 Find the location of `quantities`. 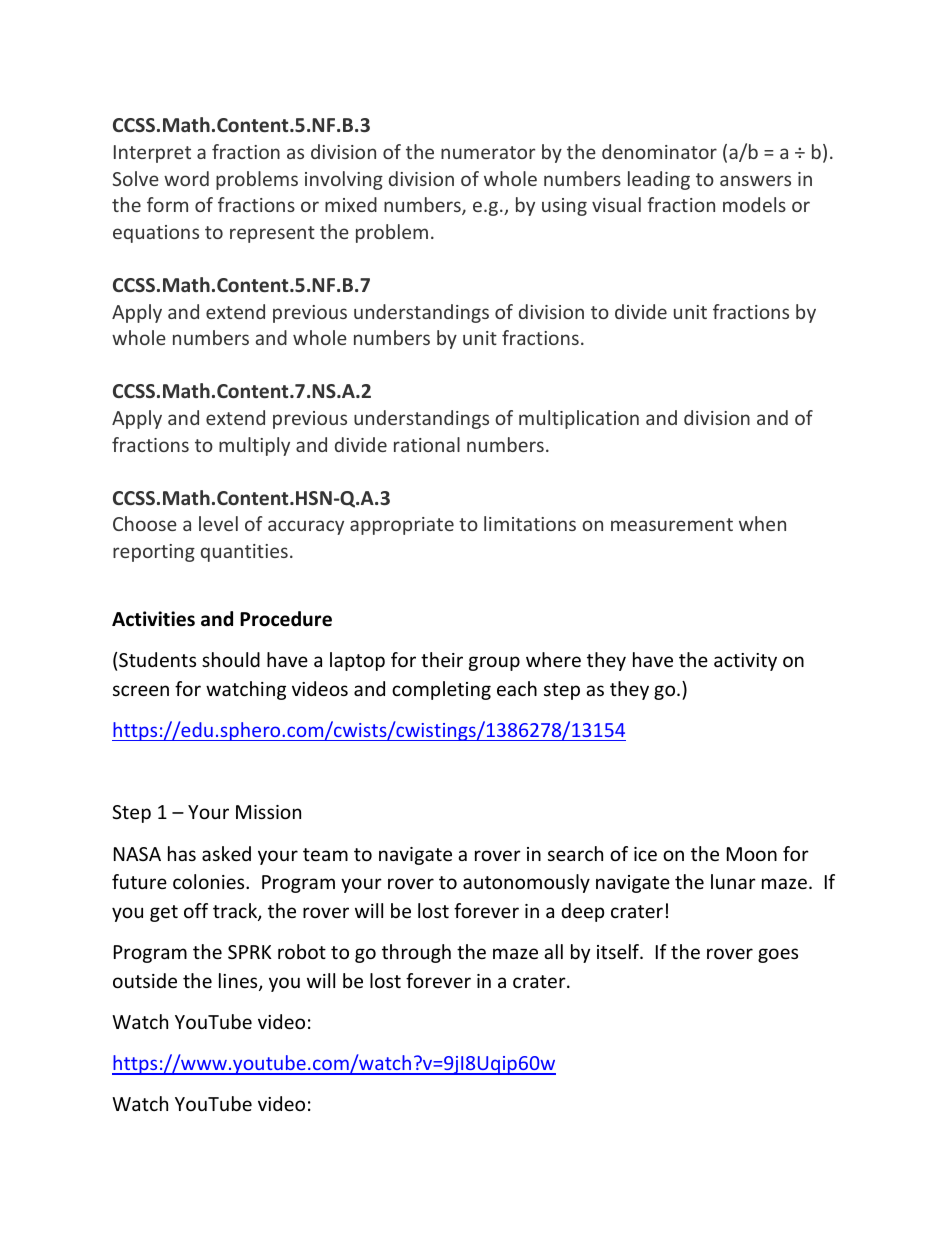

quantities is located at coordinates (244, 553).
